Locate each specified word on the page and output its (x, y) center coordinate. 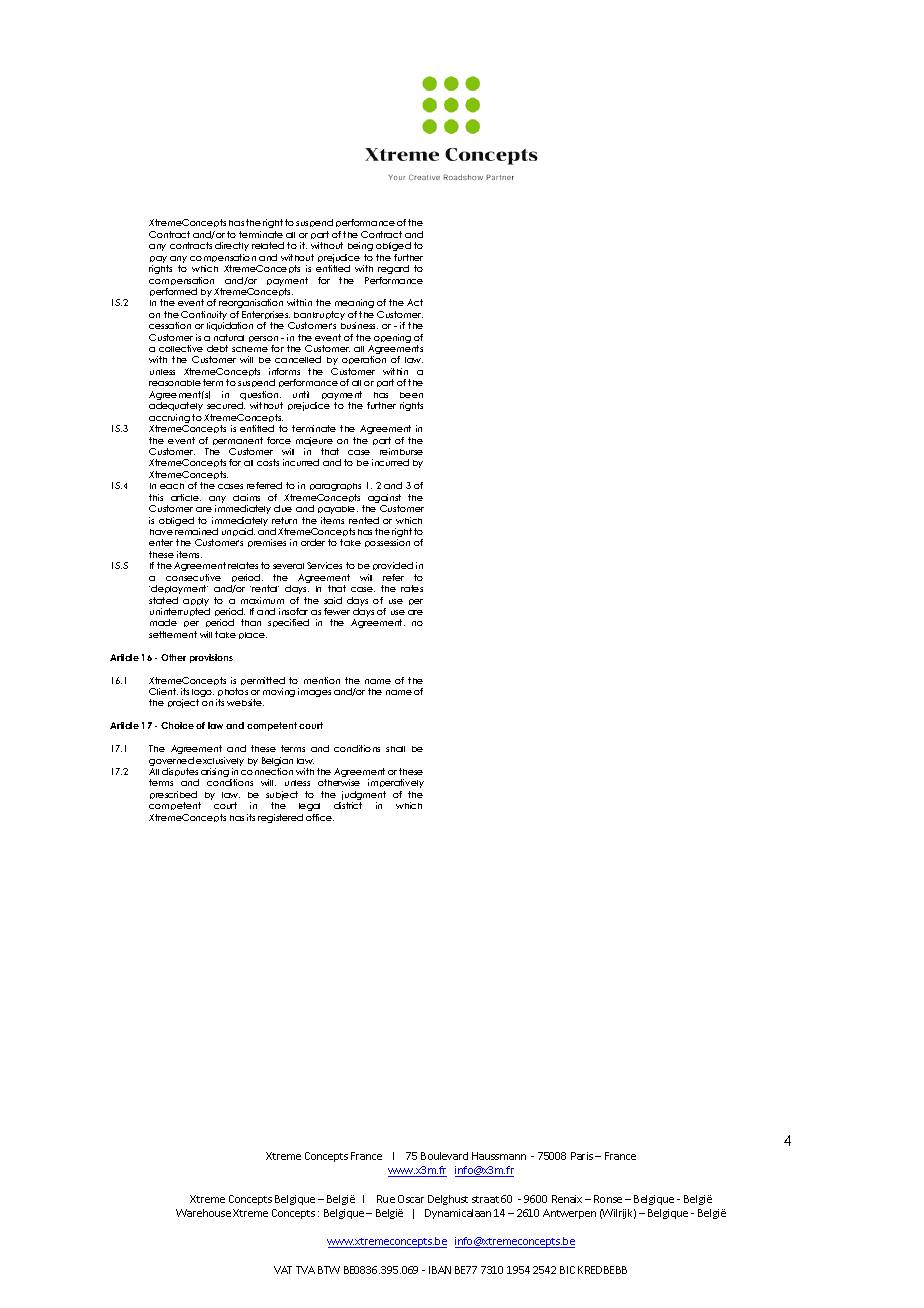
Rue (386, 1199)
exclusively (220, 761)
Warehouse (203, 1213)
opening (392, 338)
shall (395, 749)
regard (393, 269)
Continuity (204, 317)
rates (412, 588)
